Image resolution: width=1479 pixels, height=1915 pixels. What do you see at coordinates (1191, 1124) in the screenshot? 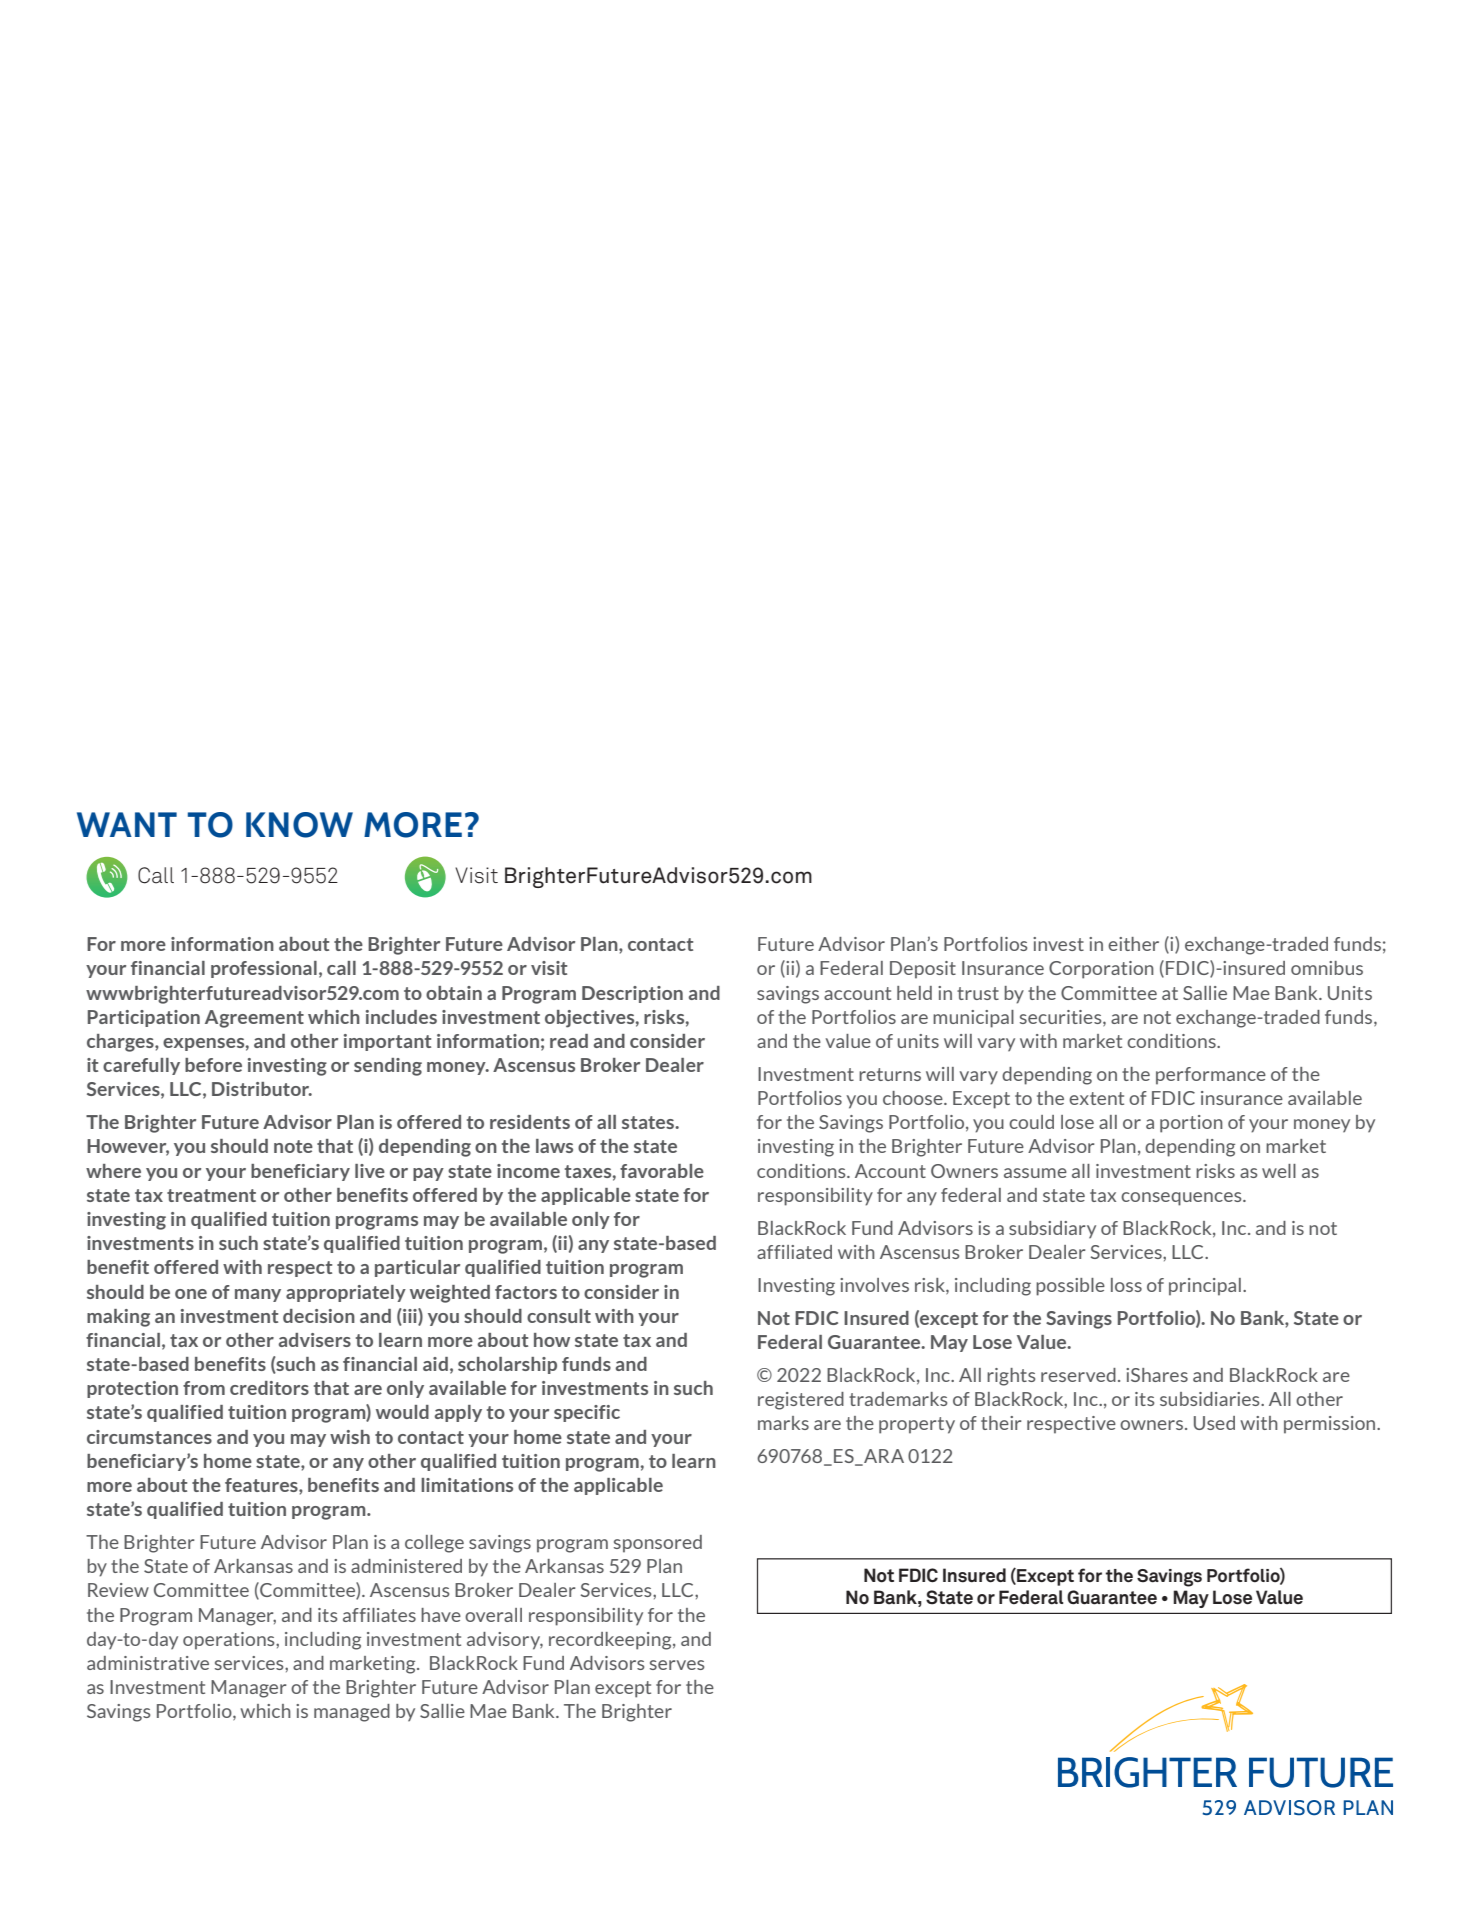
I see `portion` at bounding box center [1191, 1124].
